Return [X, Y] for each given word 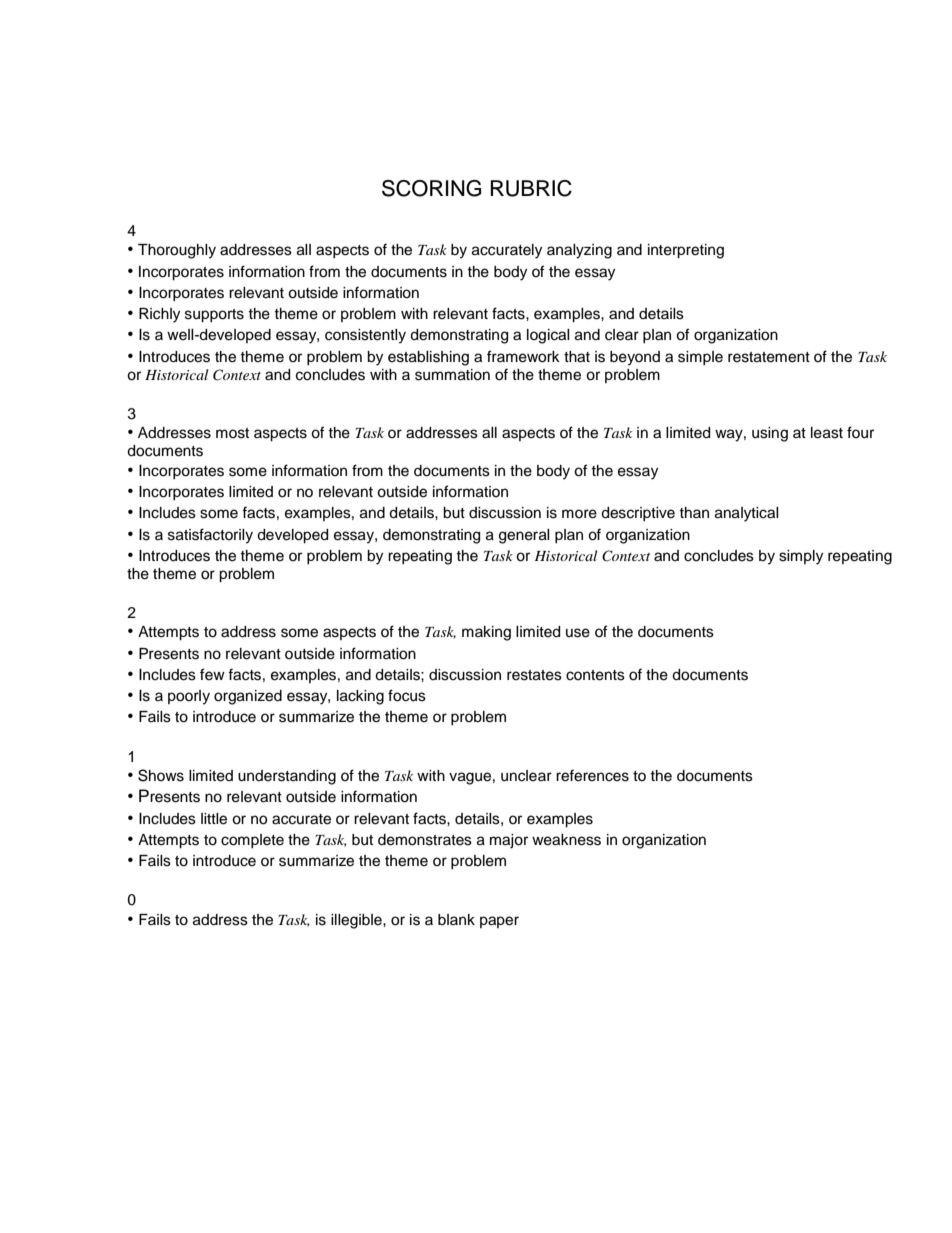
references [592, 775]
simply [801, 557]
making [486, 633]
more [579, 514]
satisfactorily [210, 536]
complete [252, 841]
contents [595, 675]
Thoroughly [177, 251]
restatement [769, 357]
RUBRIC [531, 188]
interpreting [686, 251]
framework [523, 356]
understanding [287, 777]
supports [214, 316]
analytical [747, 514]
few [212, 674]
